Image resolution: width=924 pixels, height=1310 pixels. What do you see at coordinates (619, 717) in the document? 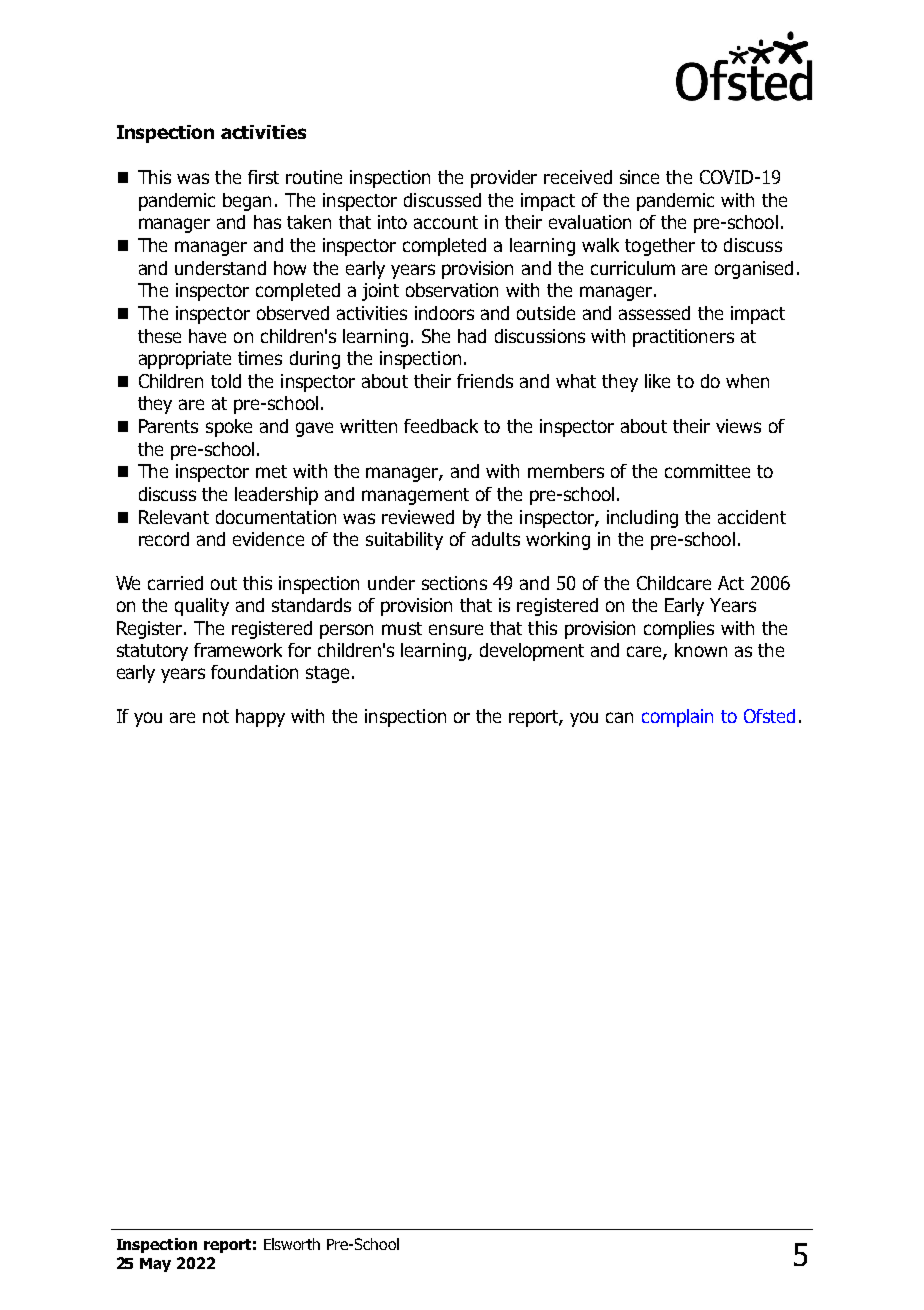
I see `can` at bounding box center [619, 717].
